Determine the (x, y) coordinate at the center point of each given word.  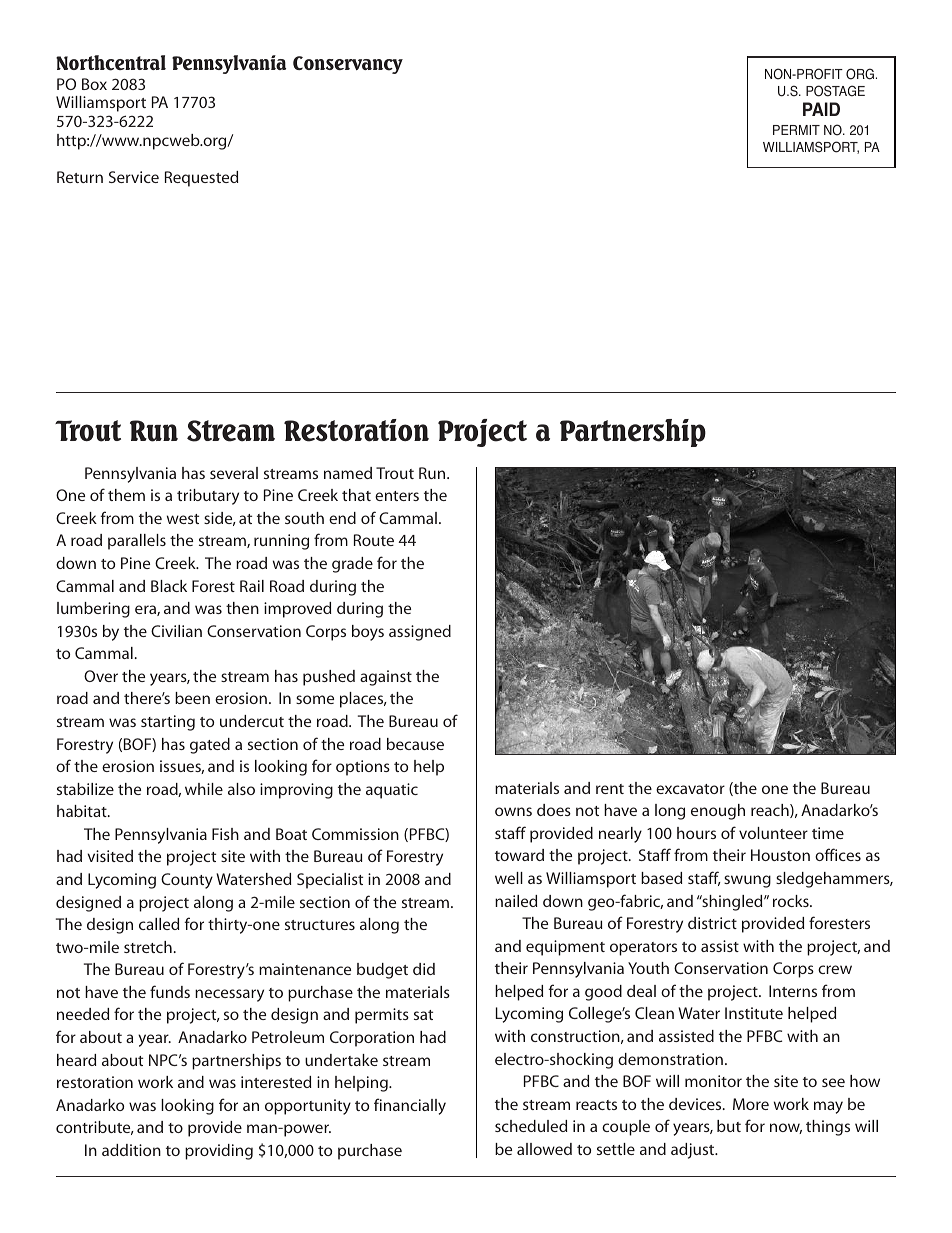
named (348, 473)
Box (94, 84)
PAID (821, 109)
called (159, 924)
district (712, 923)
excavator (690, 789)
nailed (516, 901)
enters (397, 496)
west (183, 519)
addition (131, 1150)
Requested (201, 179)
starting (168, 723)
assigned (420, 633)
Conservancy (348, 65)
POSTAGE (835, 91)
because (415, 744)
